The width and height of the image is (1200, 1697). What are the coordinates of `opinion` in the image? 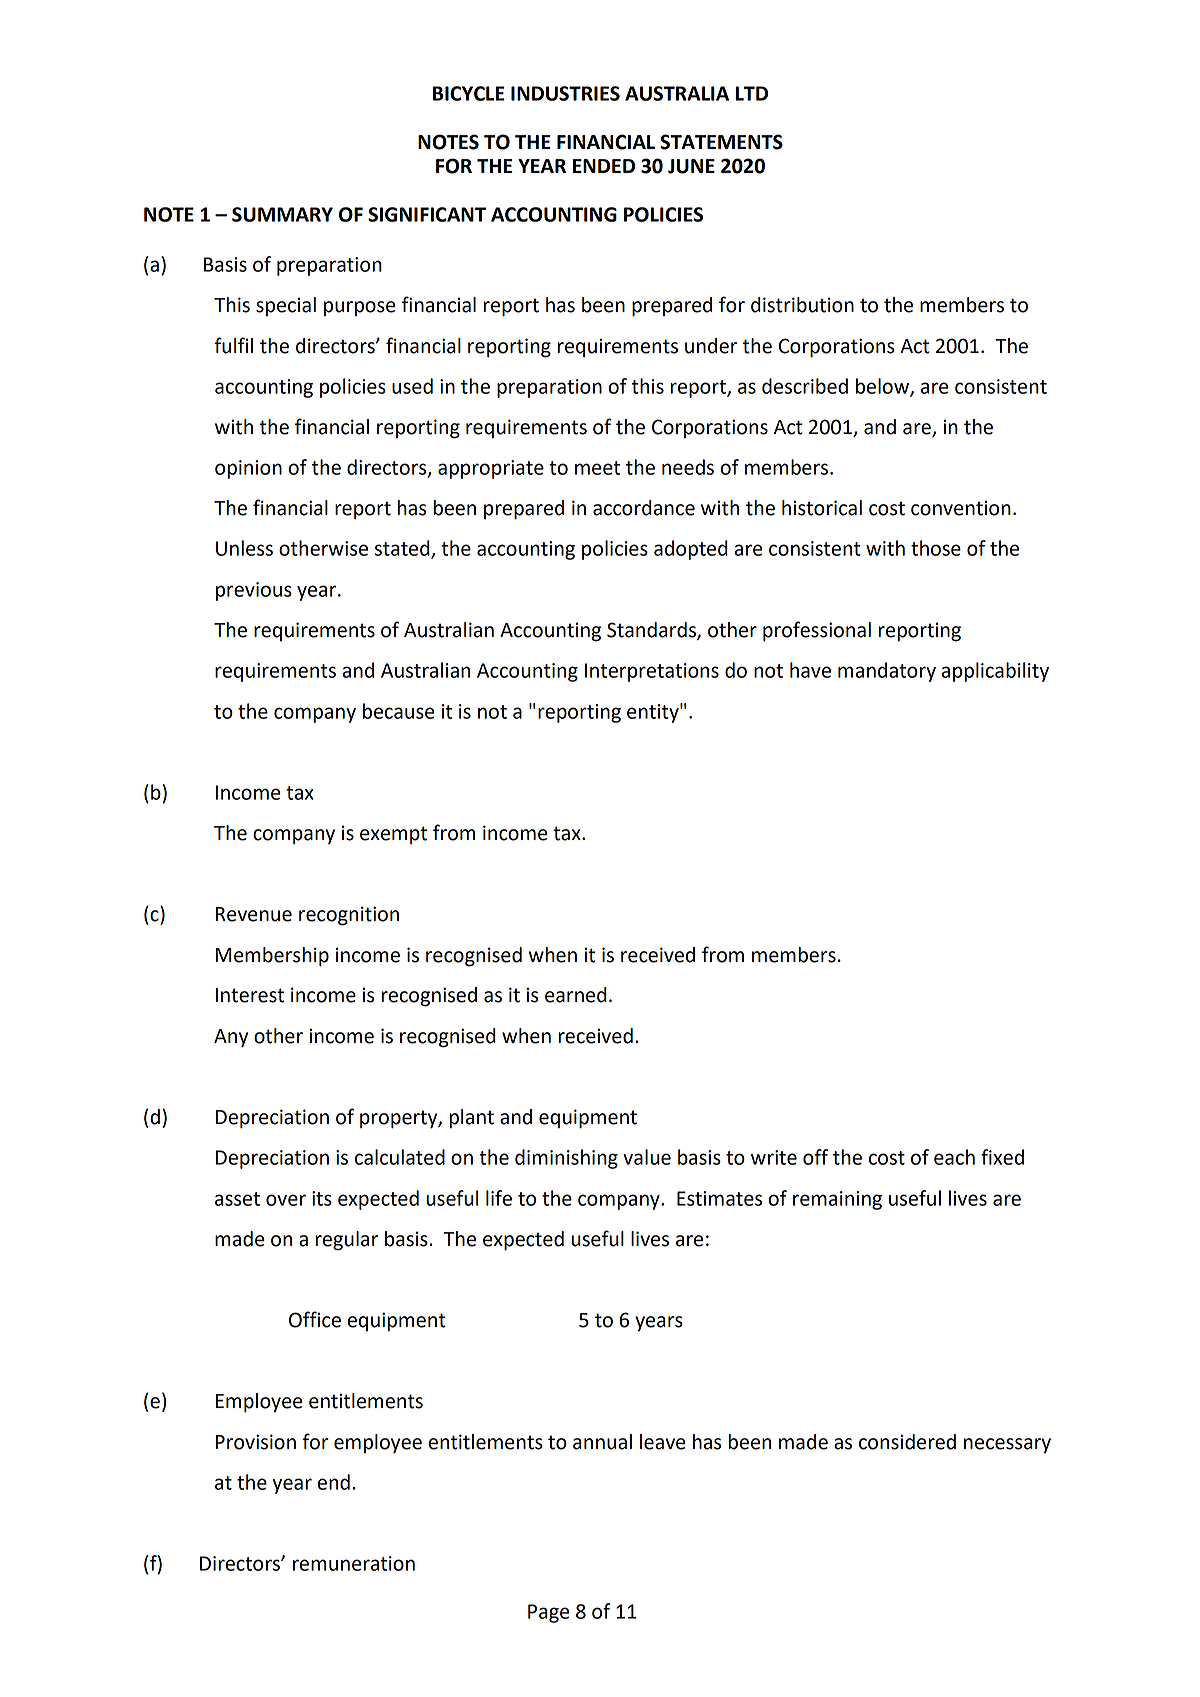 It's located at (248, 469).
